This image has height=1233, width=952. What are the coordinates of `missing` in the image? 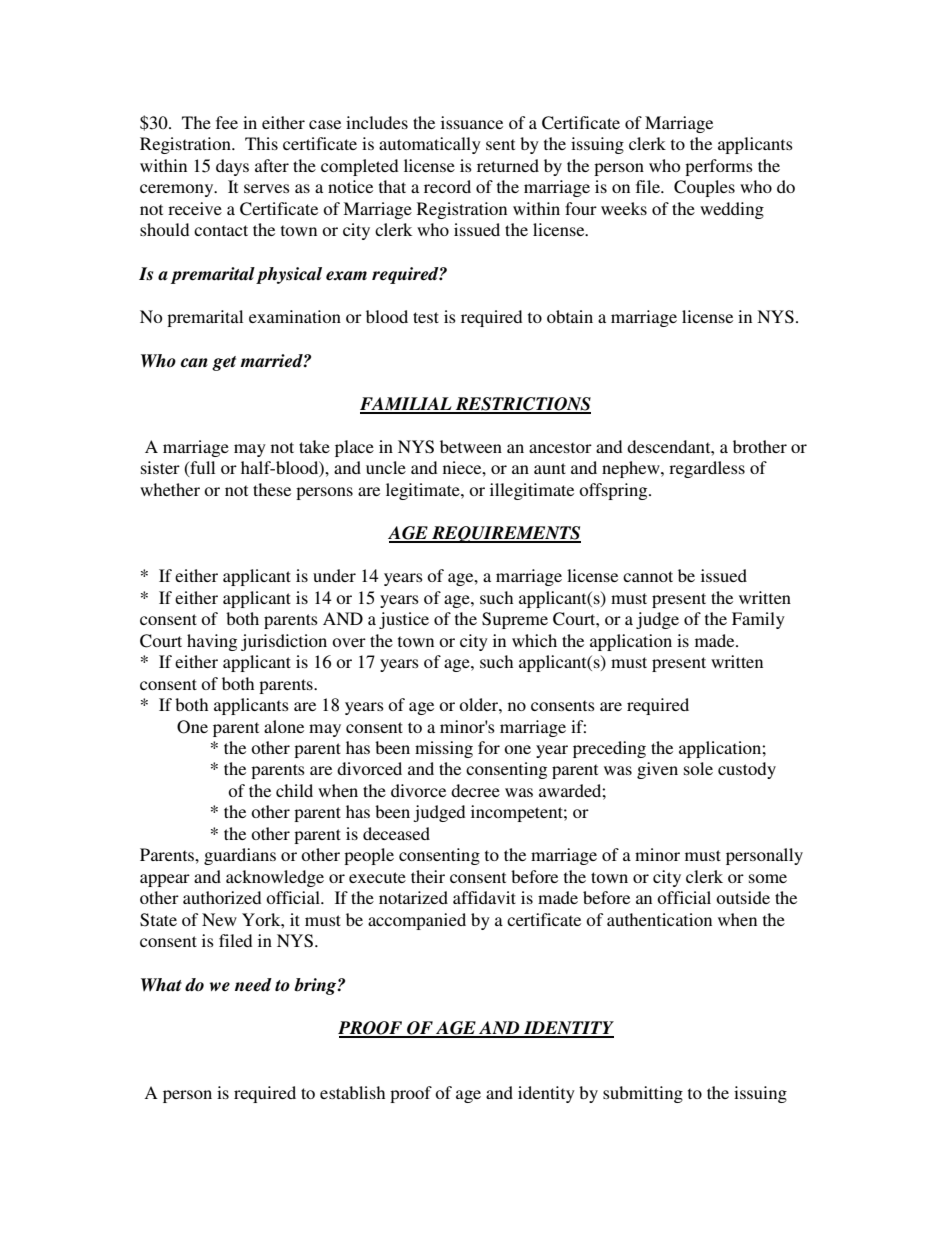 It's located at (444, 749).
